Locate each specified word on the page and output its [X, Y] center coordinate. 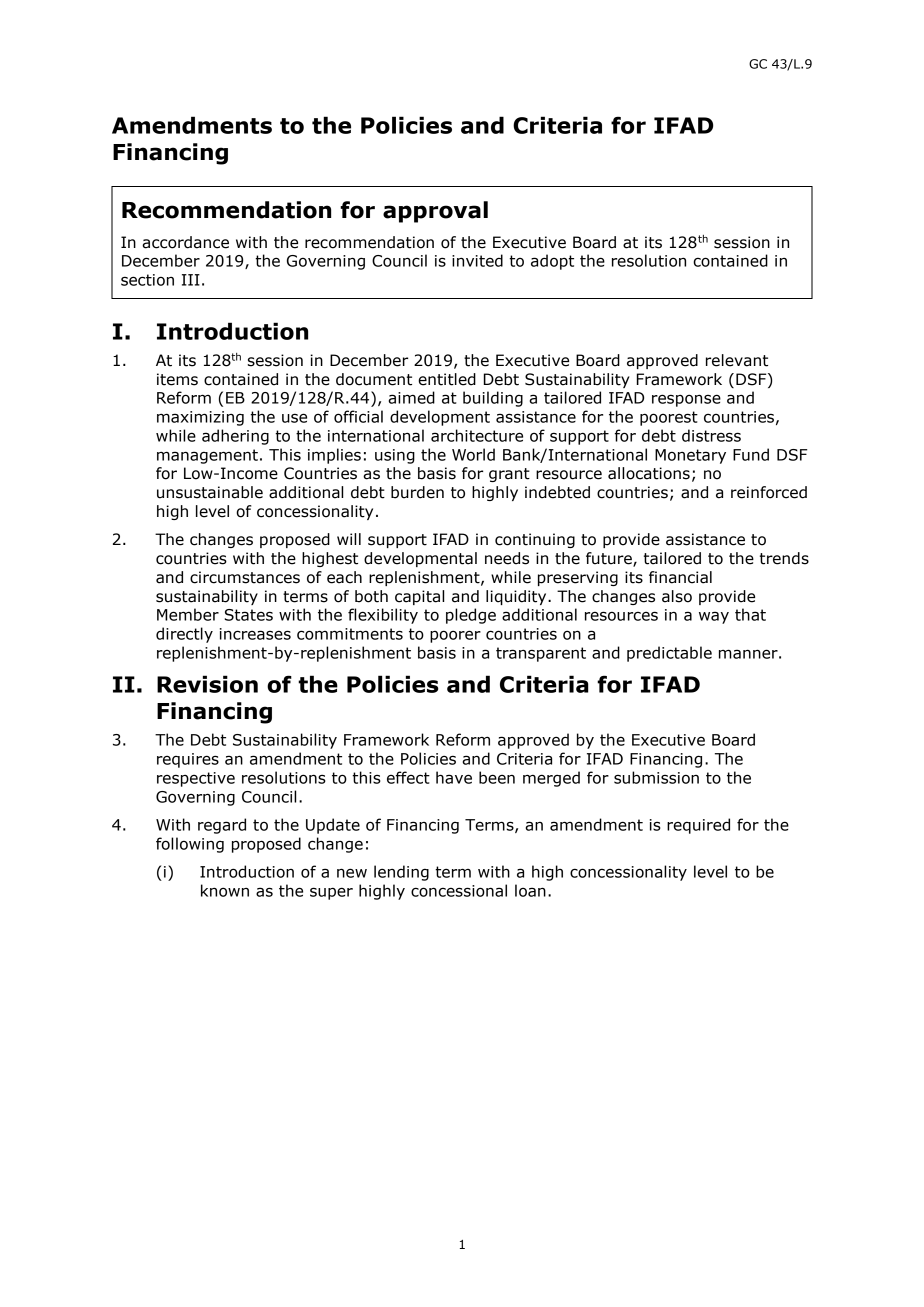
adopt [552, 262]
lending [401, 873]
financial [680, 577]
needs [507, 558]
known [225, 890]
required [698, 826]
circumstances [245, 577]
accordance [185, 242]
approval [435, 212]
